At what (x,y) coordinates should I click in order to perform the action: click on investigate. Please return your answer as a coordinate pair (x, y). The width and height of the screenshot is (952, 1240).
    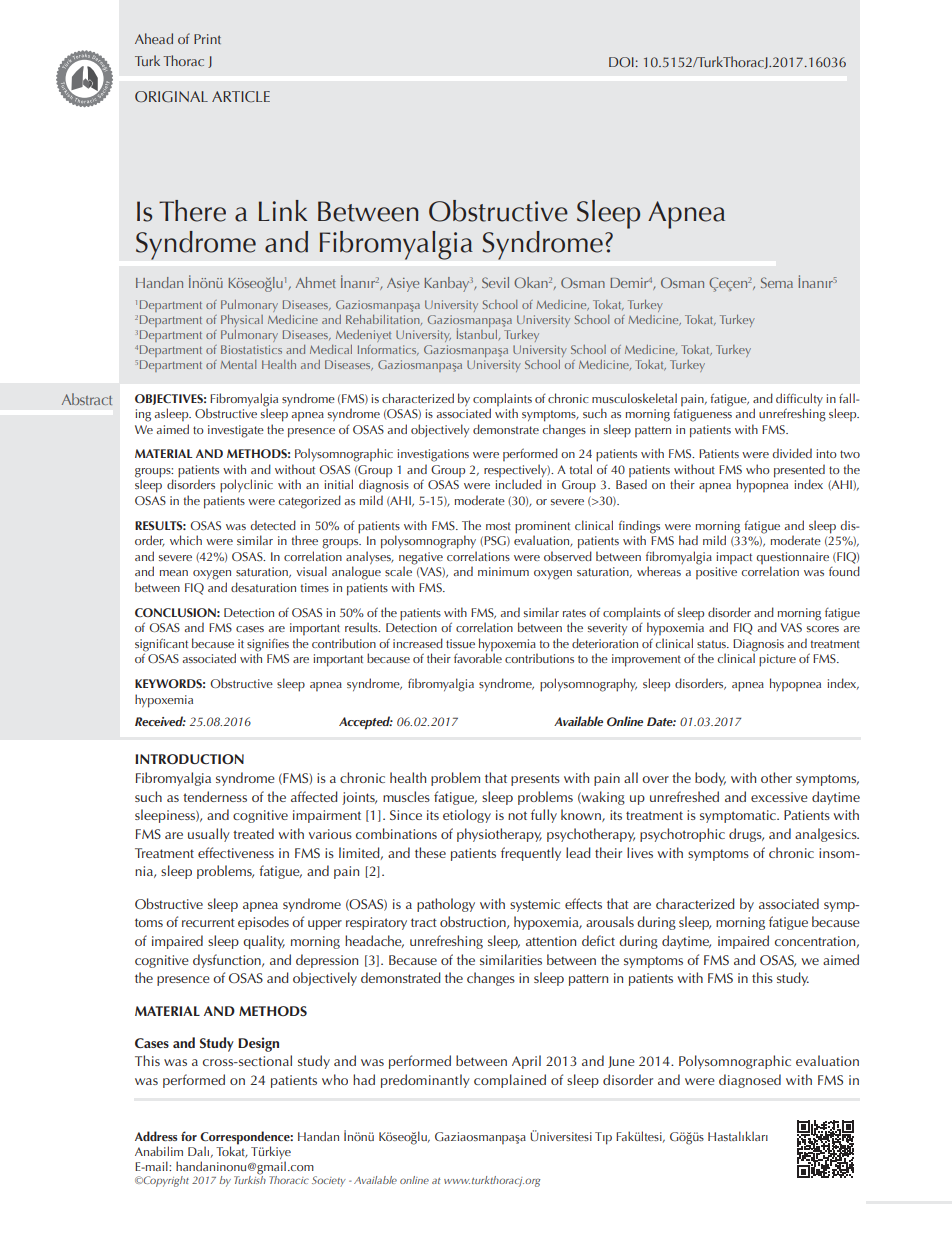
    Looking at the image, I should click on (236, 431).
